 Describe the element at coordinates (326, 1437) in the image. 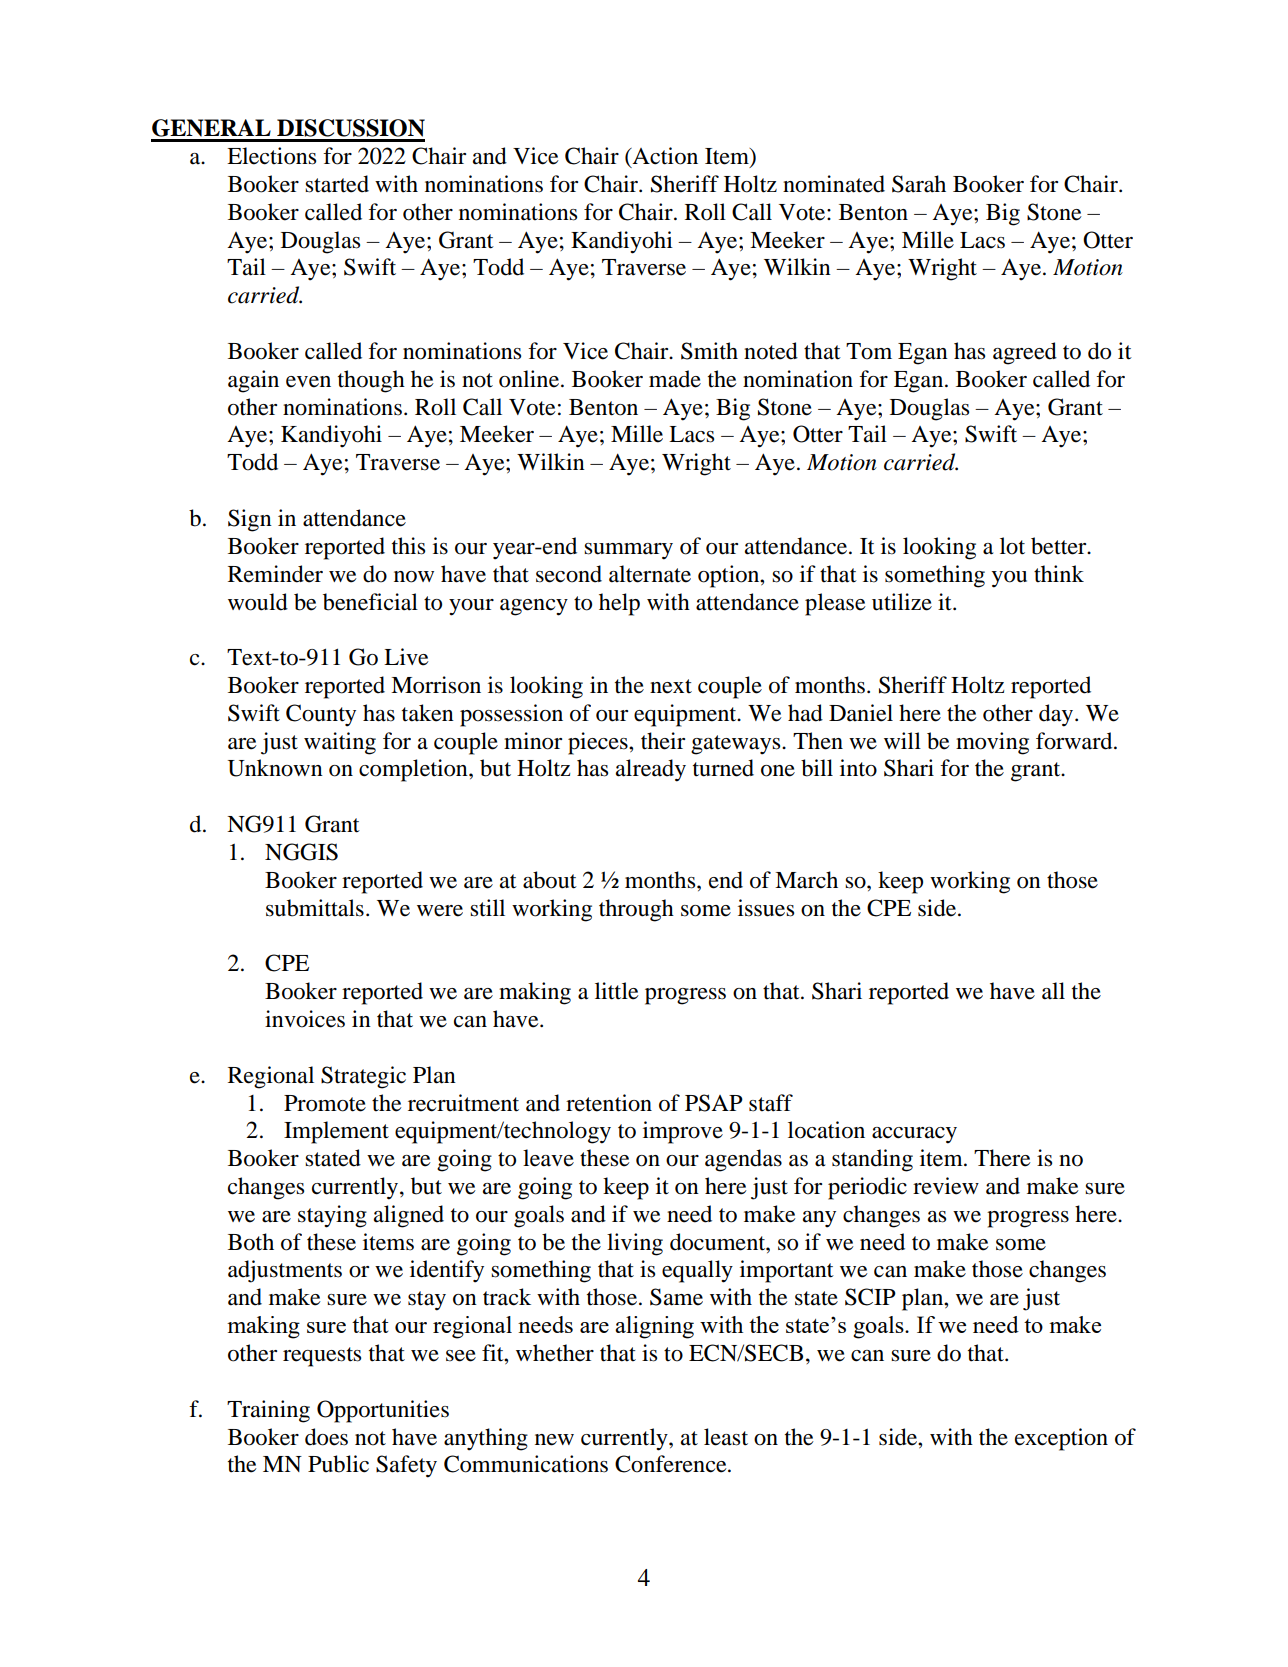

I see `does` at that location.
